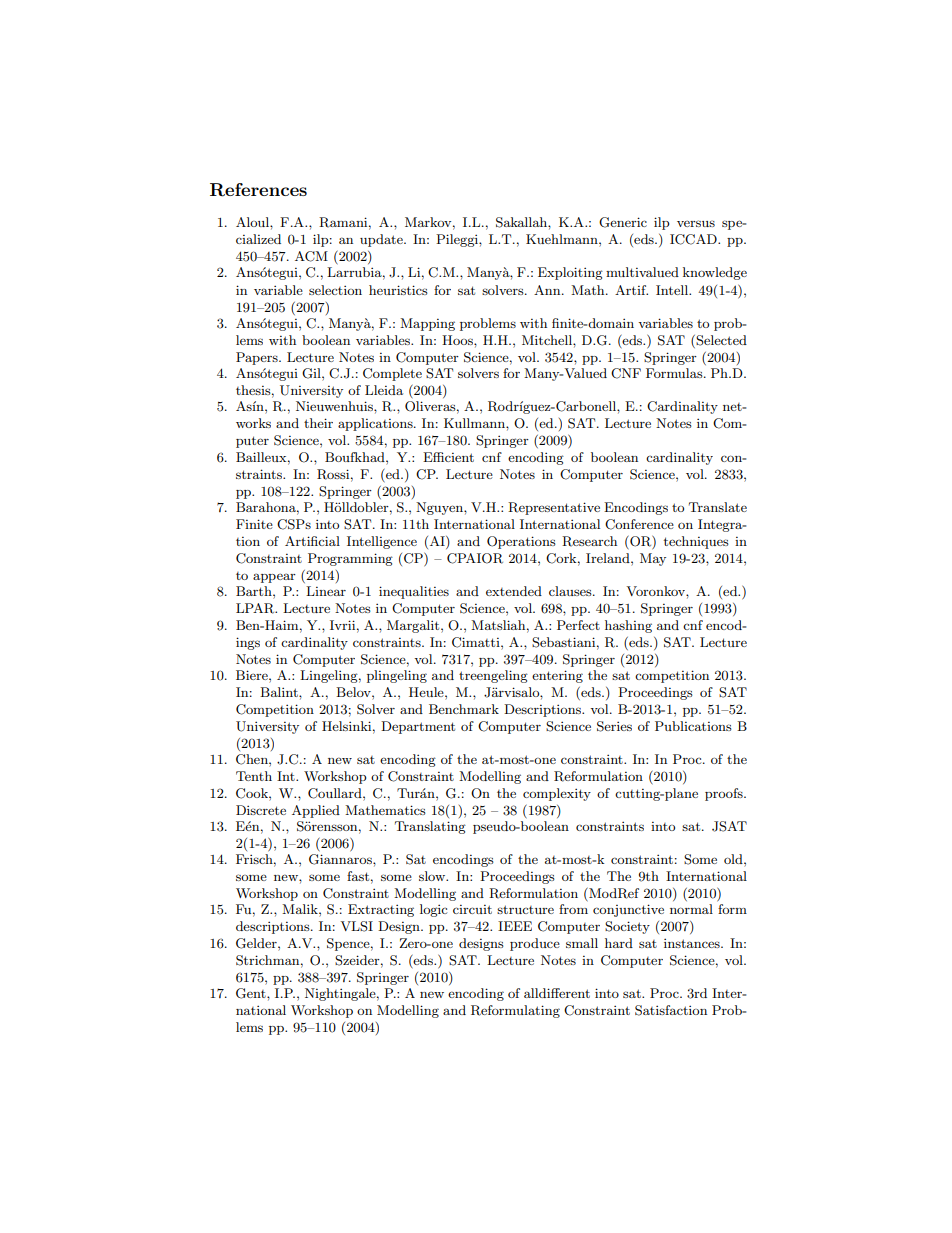 This screenshot has width=952, height=1233. Describe the element at coordinates (252, 993) in the screenshot. I see `Gent` at that location.
